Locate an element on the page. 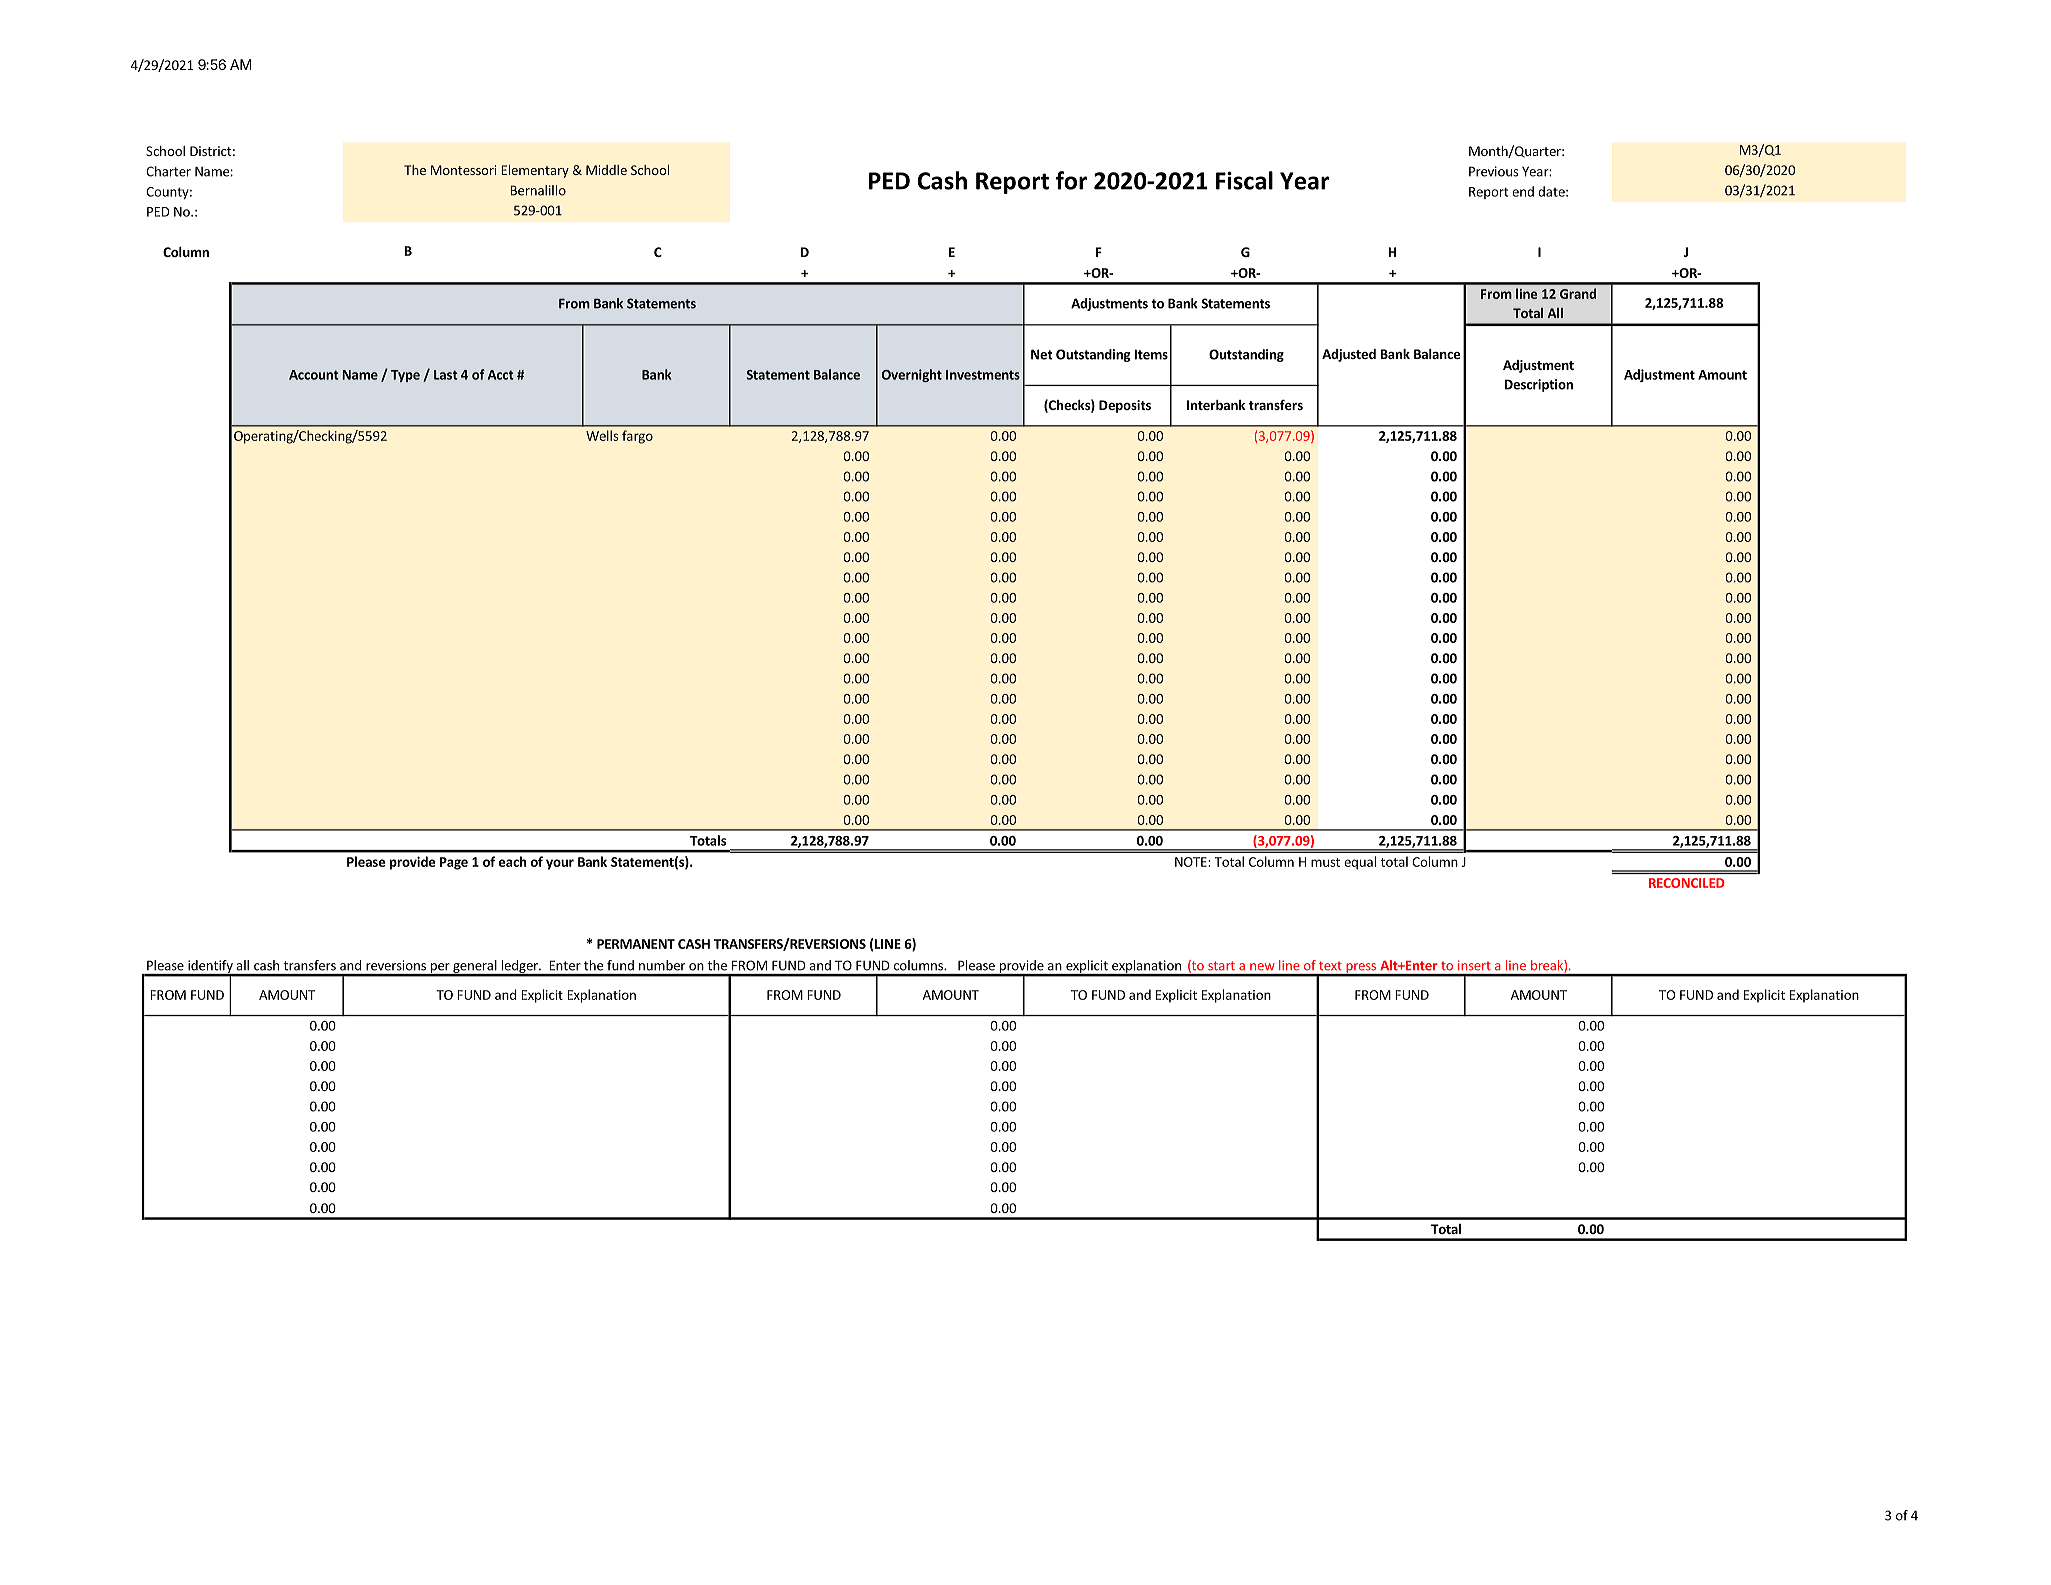 The height and width of the image is (1585, 2051). insert is located at coordinates (1474, 965).
